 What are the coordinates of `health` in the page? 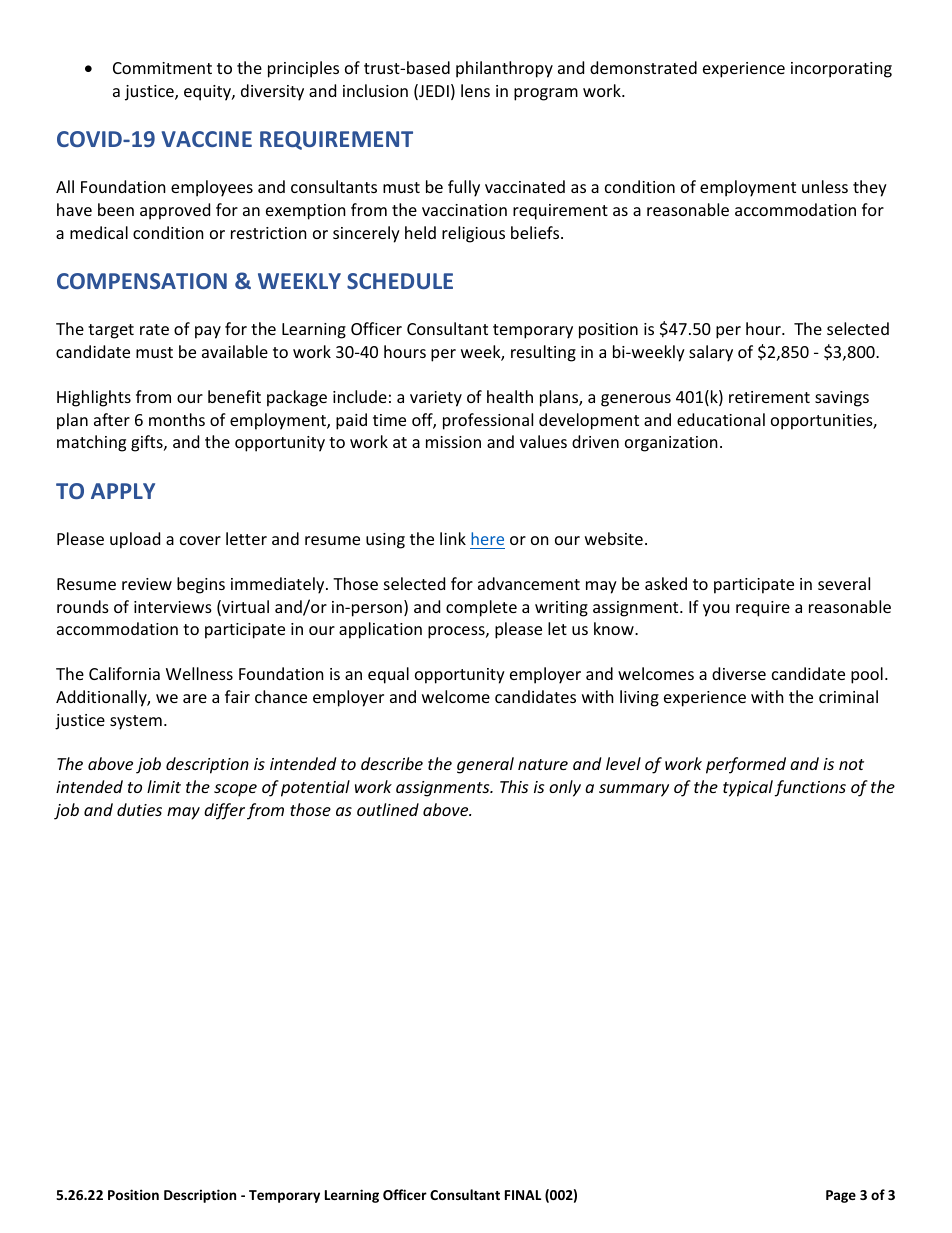 It's located at (510, 396).
